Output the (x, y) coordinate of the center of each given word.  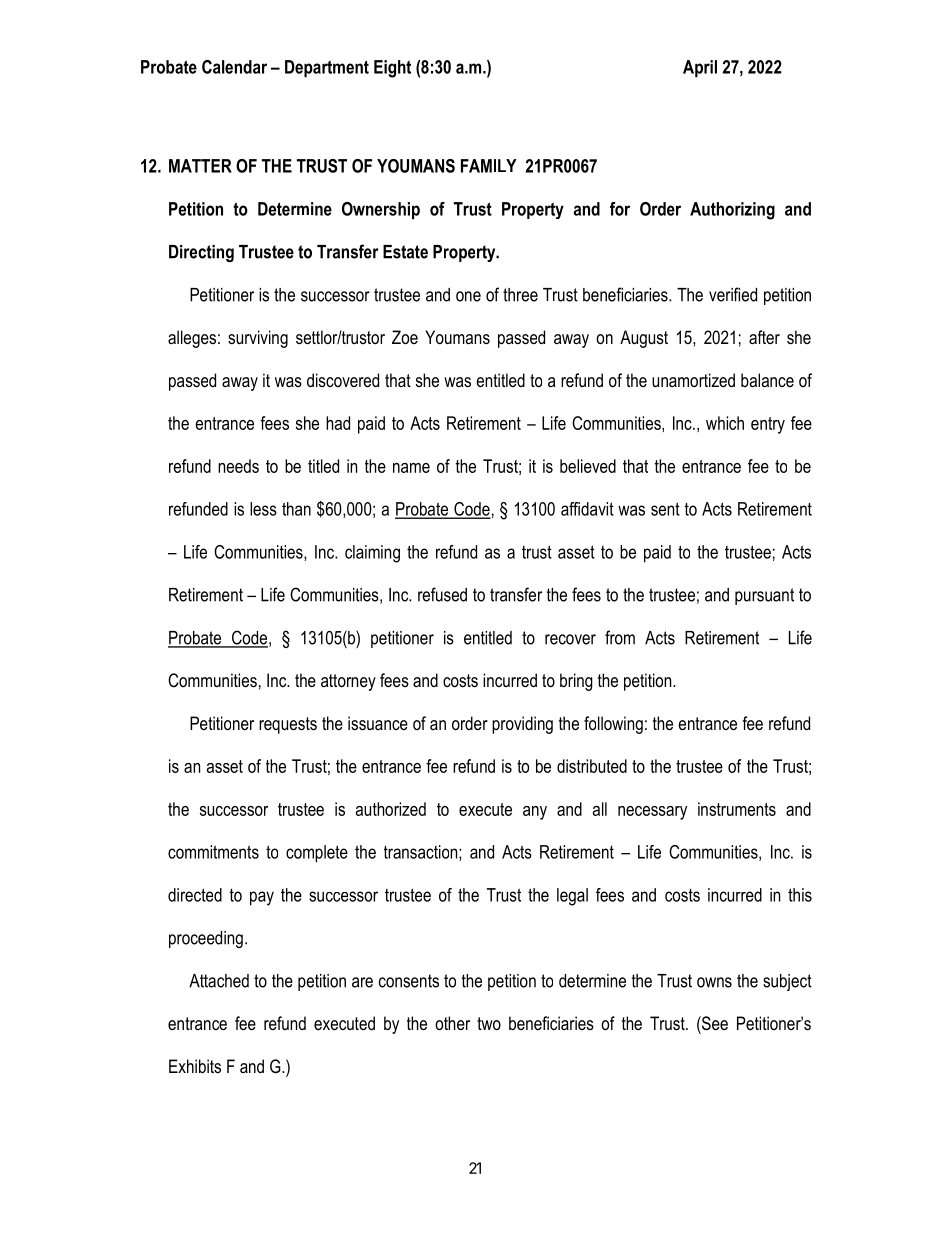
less (263, 509)
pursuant (764, 596)
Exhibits (195, 1066)
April (700, 68)
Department (327, 68)
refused (442, 594)
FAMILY (489, 166)
